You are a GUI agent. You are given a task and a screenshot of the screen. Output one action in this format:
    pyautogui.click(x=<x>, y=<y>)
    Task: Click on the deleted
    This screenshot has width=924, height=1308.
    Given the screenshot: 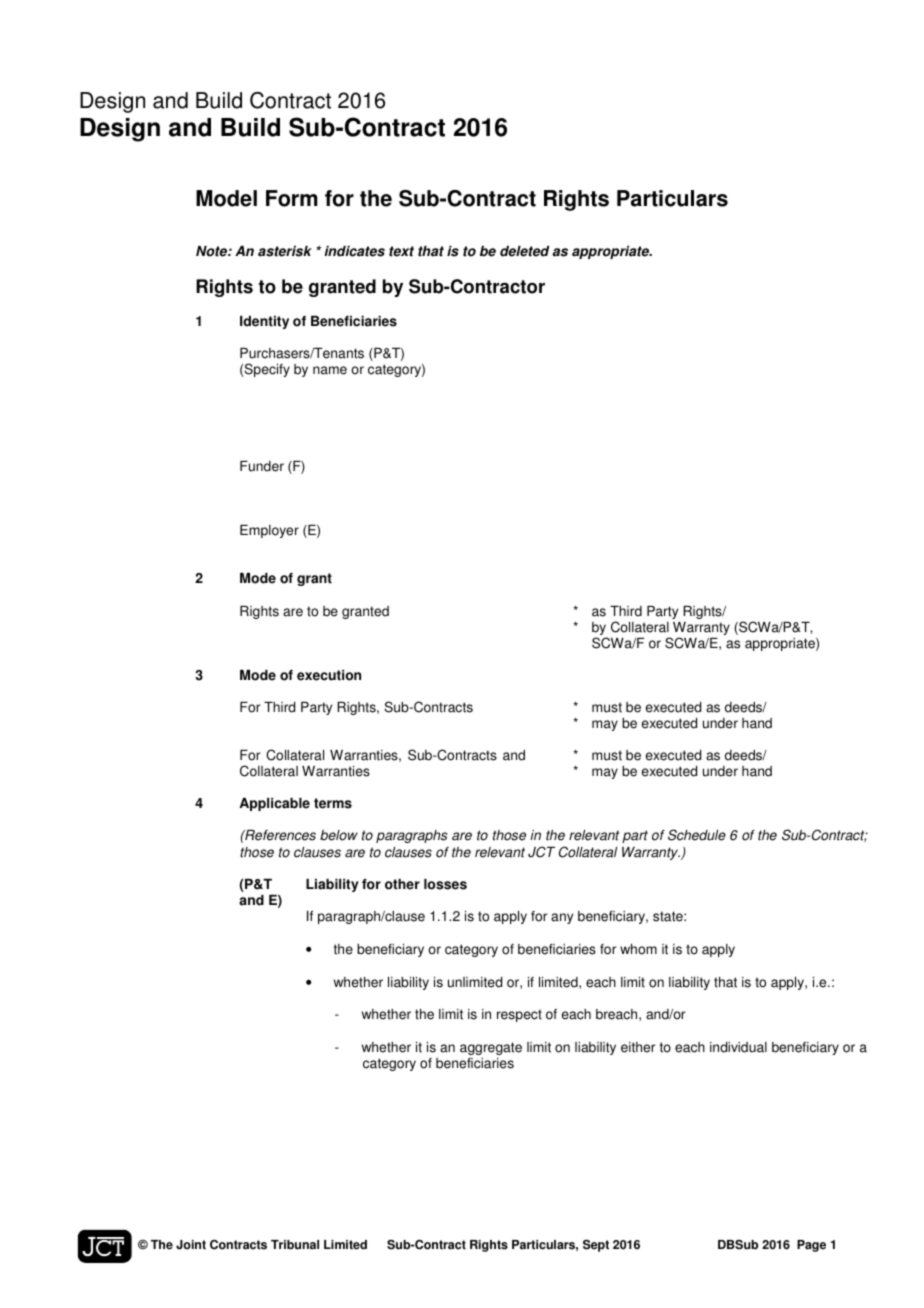 What is the action you would take?
    pyautogui.click(x=524, y=251)
